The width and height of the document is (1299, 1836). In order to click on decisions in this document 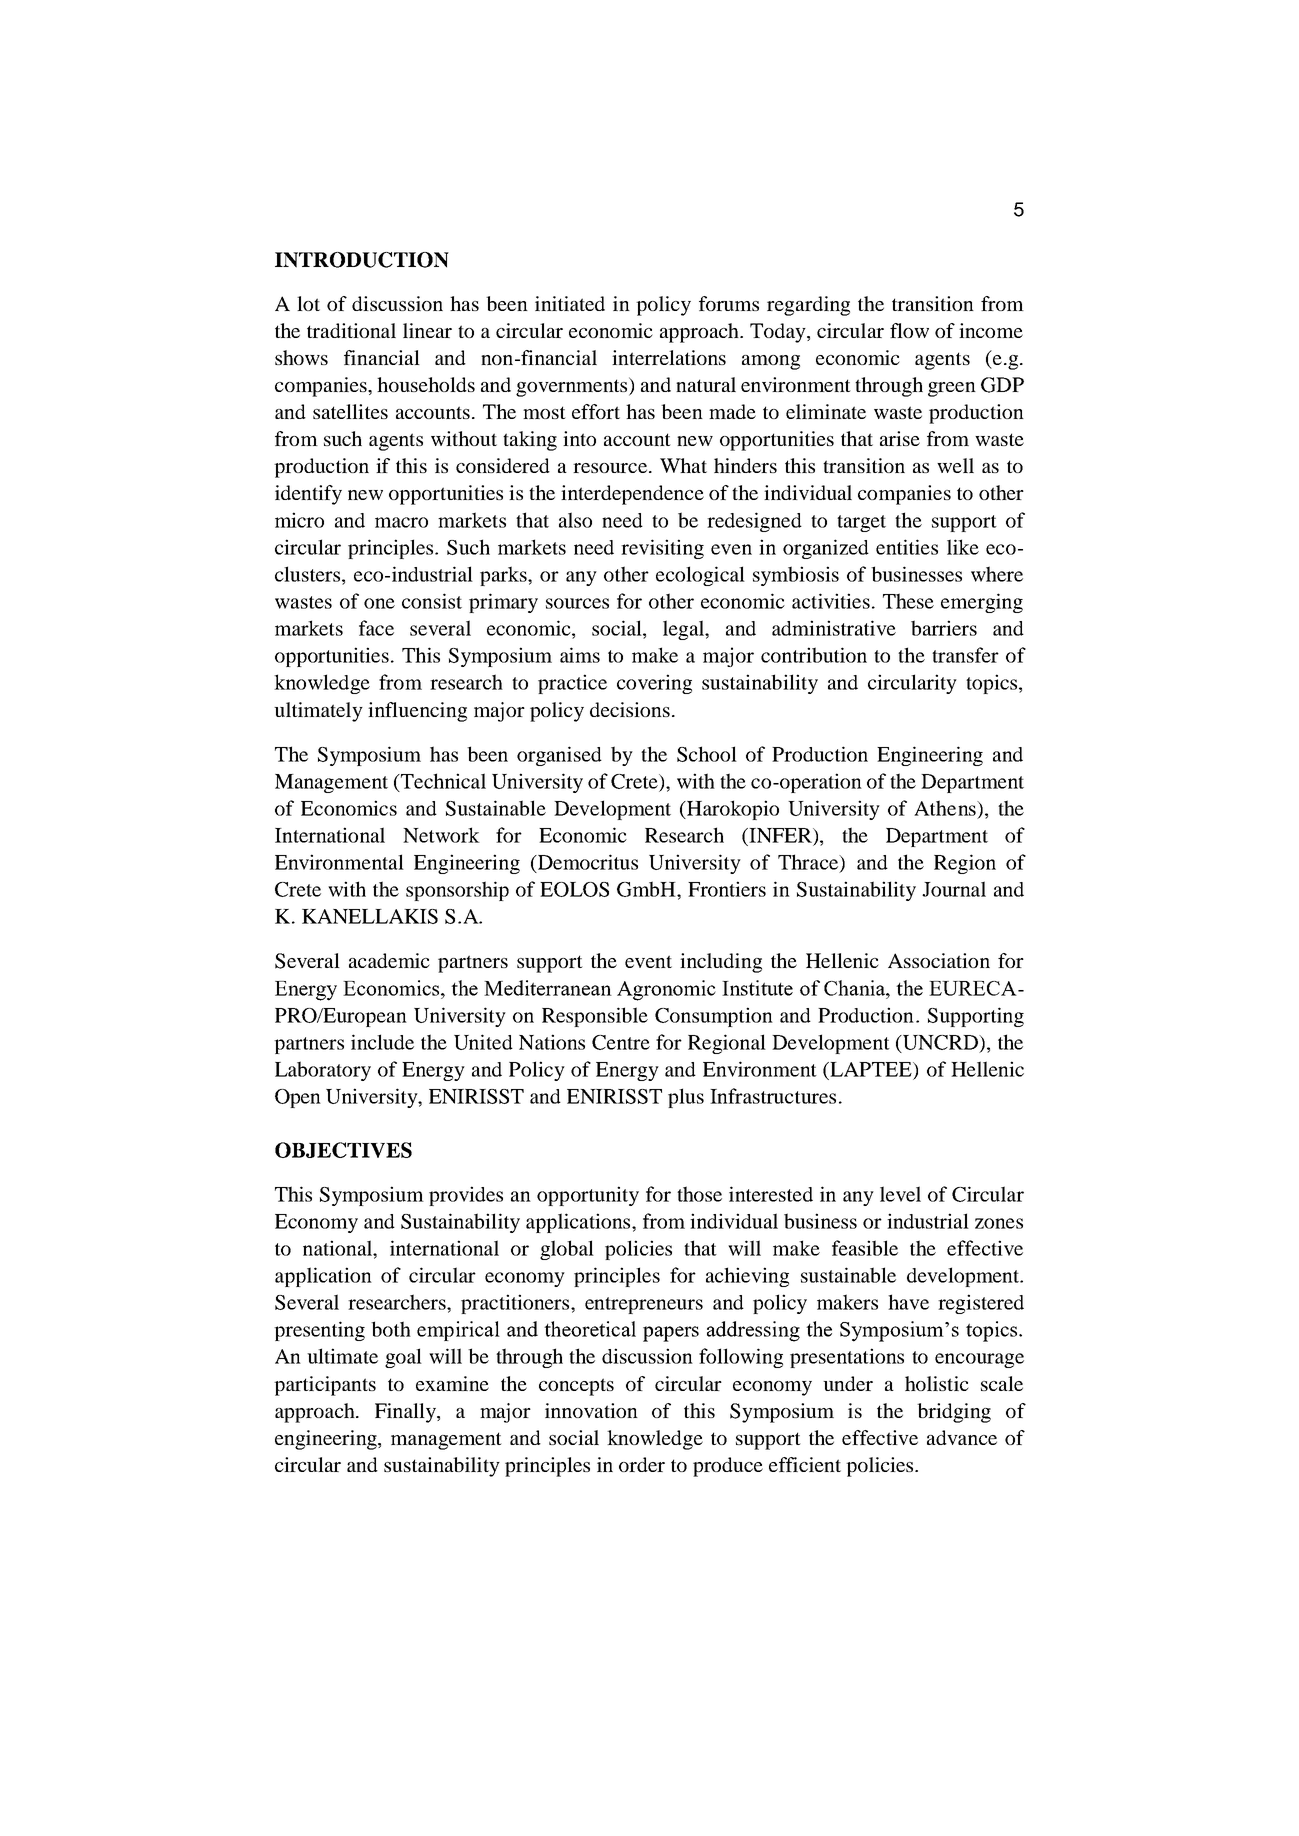, I will do `click(630, 709)`.
